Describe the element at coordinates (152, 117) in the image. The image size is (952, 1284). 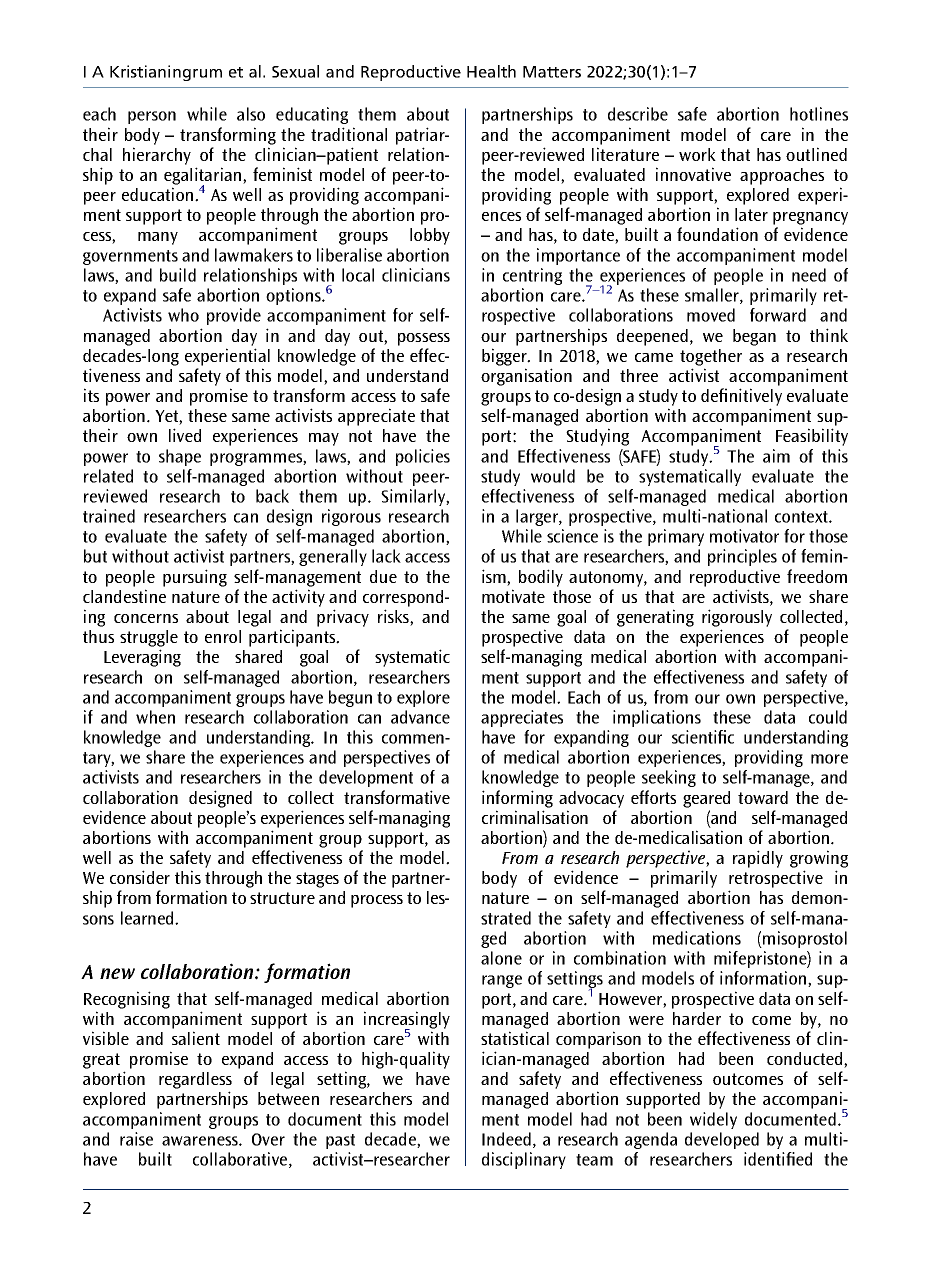
I see `person` at that location.
